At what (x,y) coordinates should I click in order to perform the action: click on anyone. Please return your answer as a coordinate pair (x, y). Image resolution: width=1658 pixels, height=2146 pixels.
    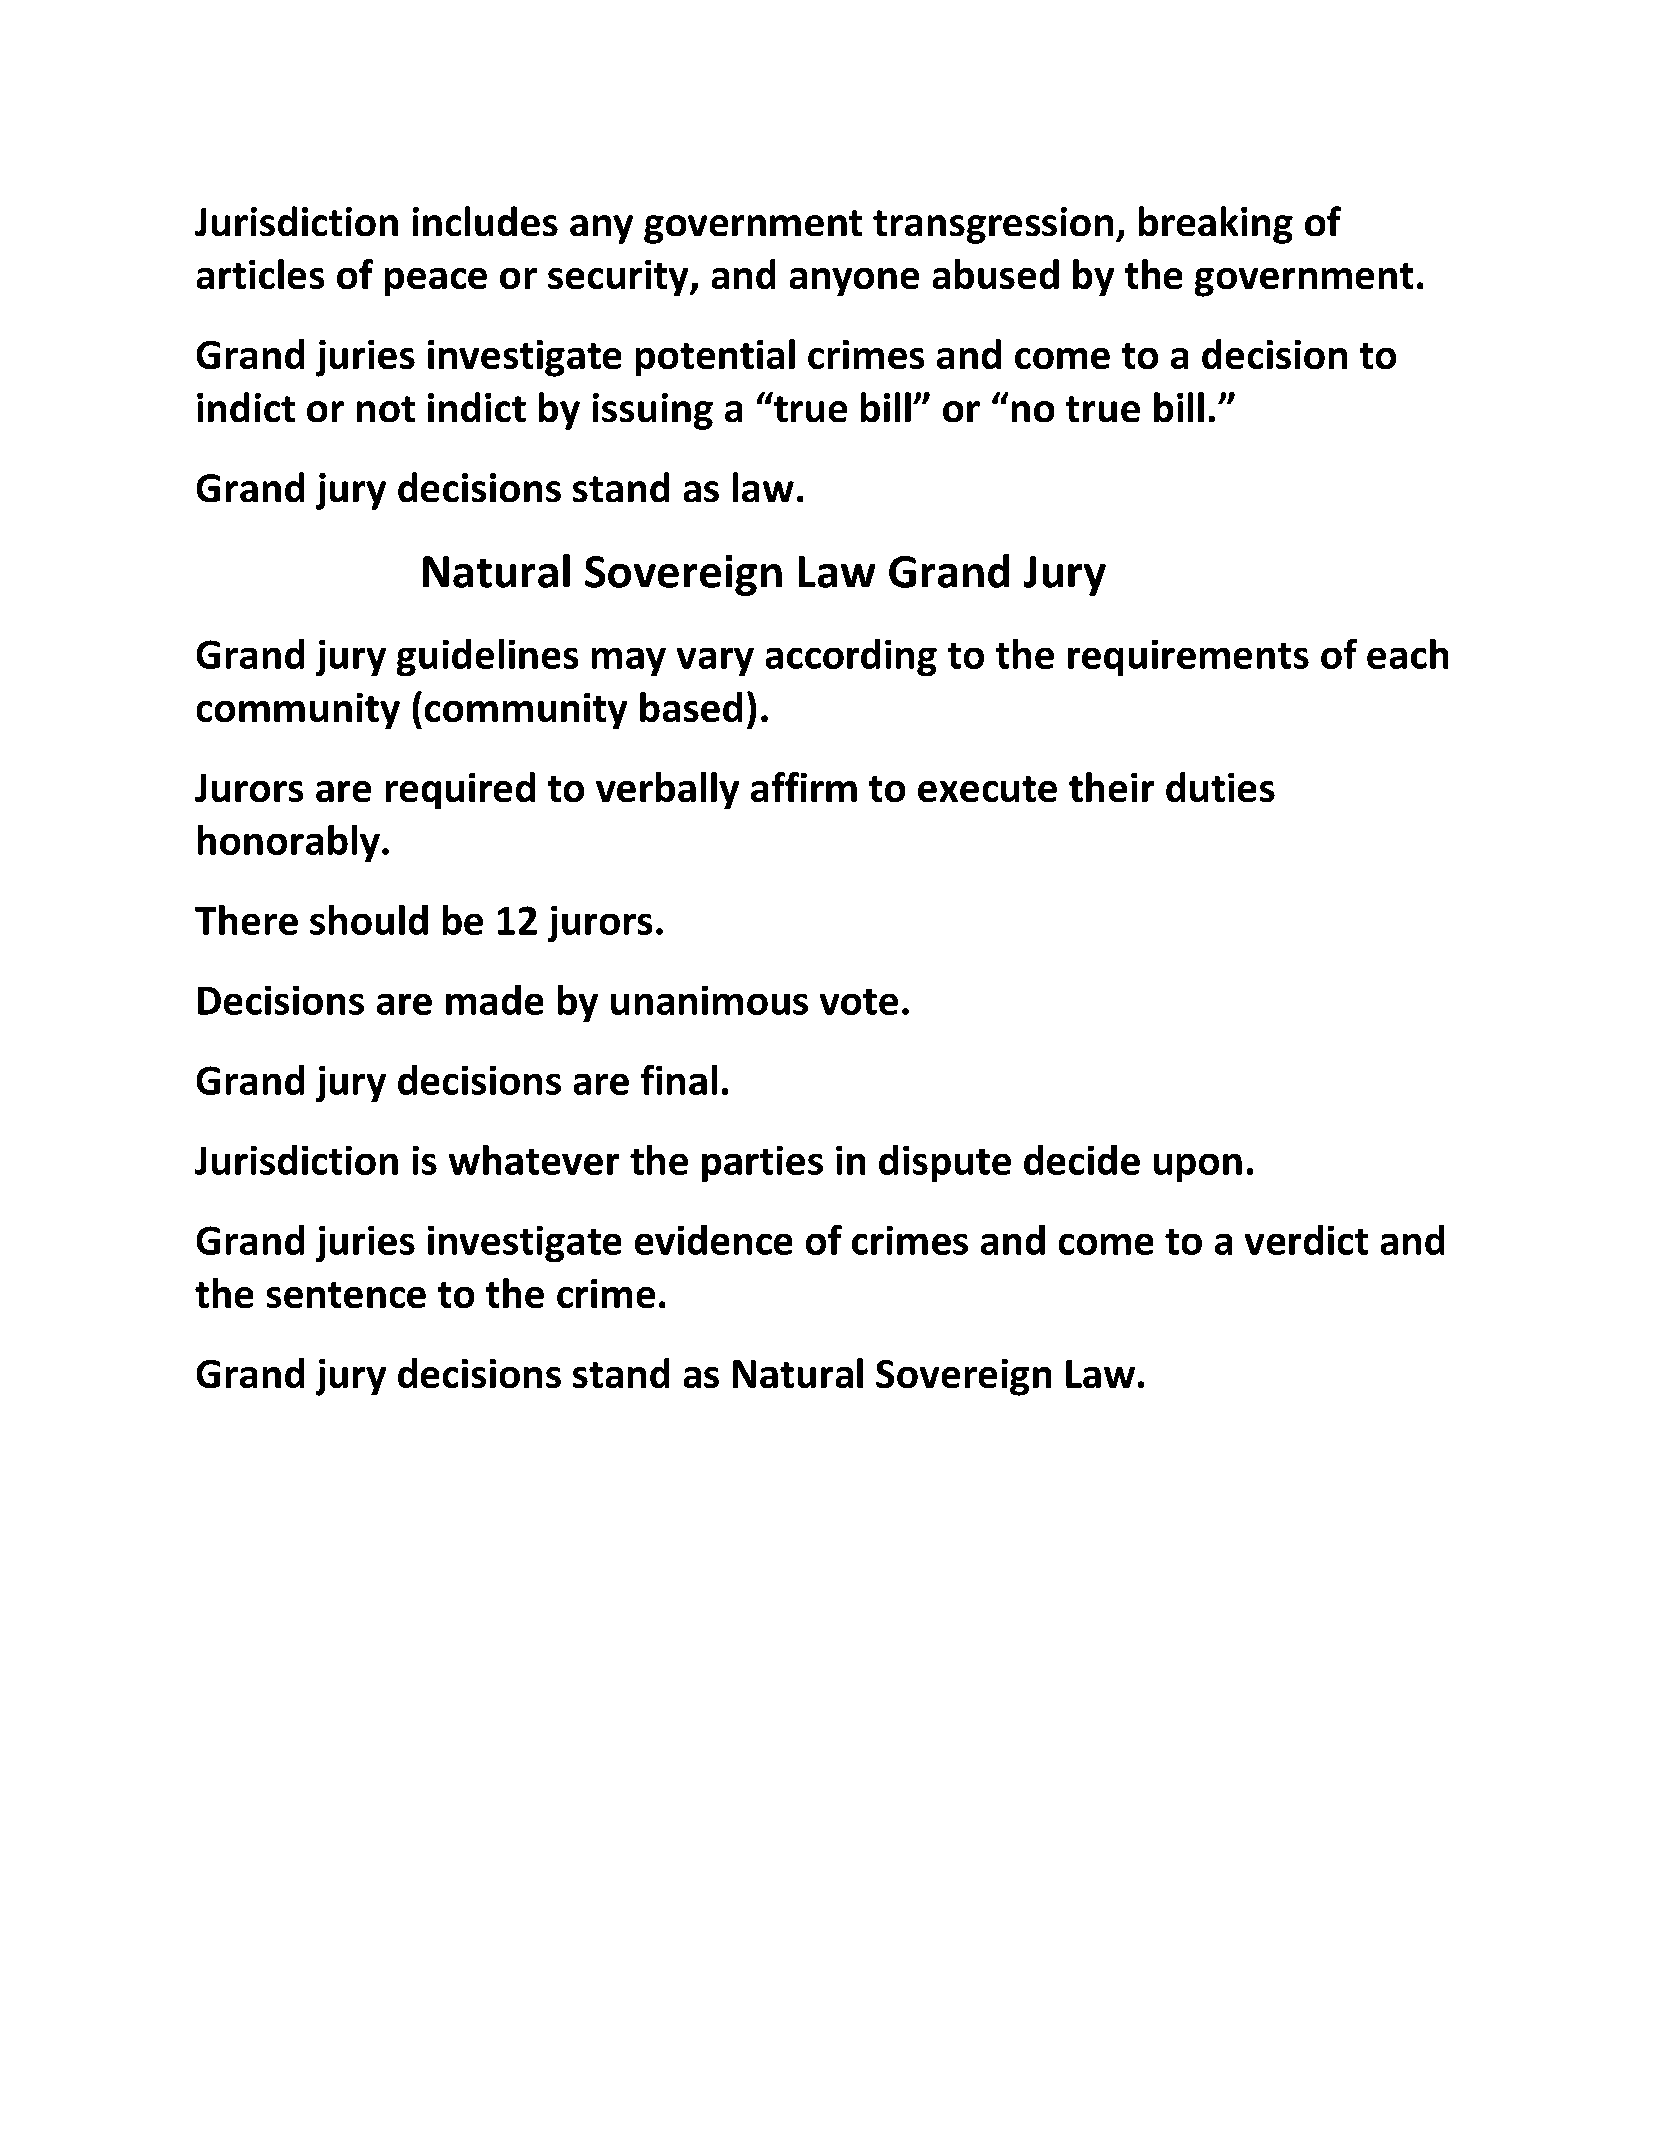
    Looking at the image, I should click on (854, 282).
